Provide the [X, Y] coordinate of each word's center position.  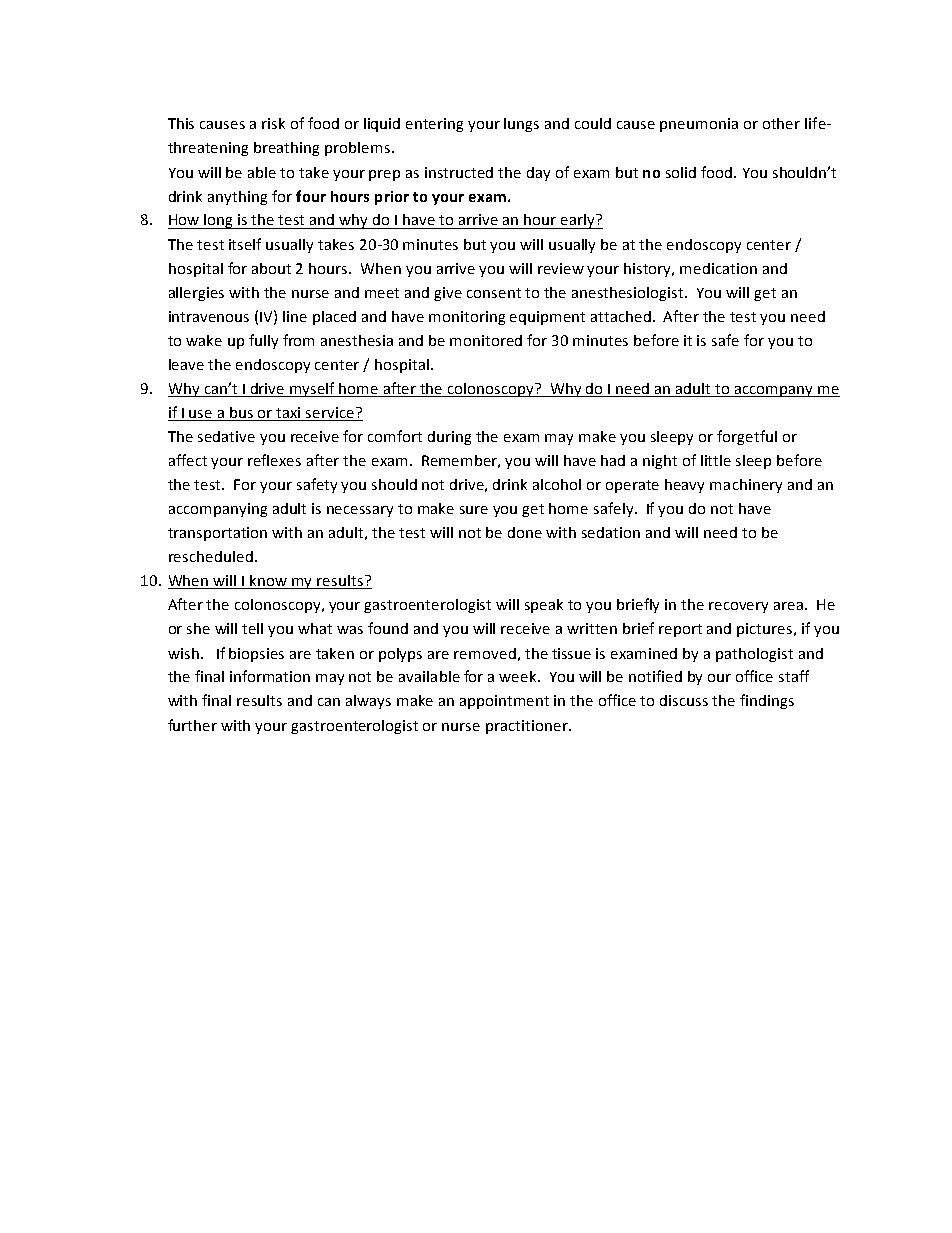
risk [273, 123]
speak [544, 606]
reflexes [274, 460]
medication [718, 268]
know [269, 582]
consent [494, 293]
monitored [486, 340]
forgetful [747, 437]
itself [245, 244]
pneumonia [699, 125]
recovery [738, 607]
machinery [746, 486]
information [270, 676]
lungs [521, 125]
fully [263, 341]
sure [474, 510]
